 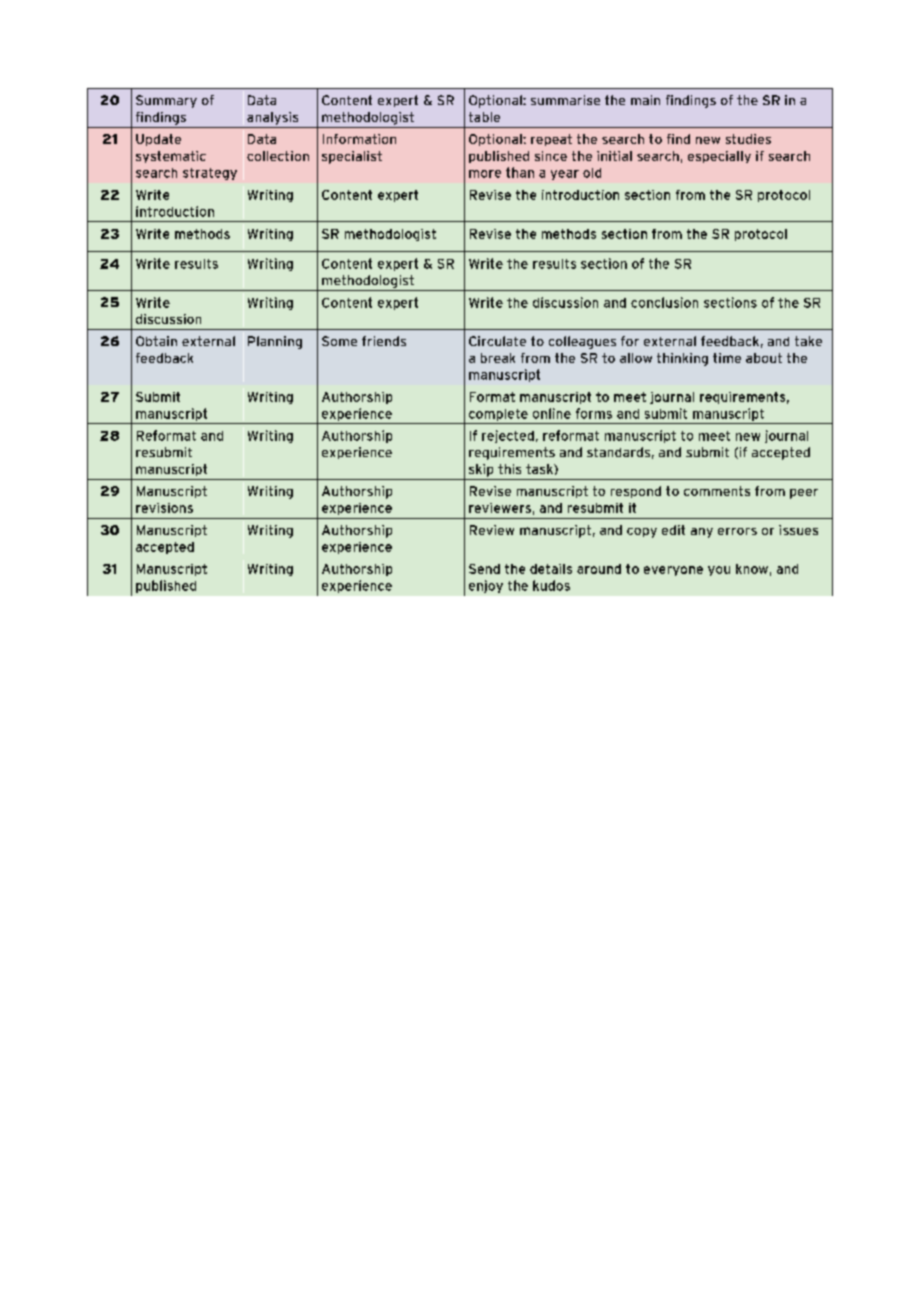 What do you see at coordinates (272, 118) in the image?
I see `analysis` at bounding box center [272, 118].
